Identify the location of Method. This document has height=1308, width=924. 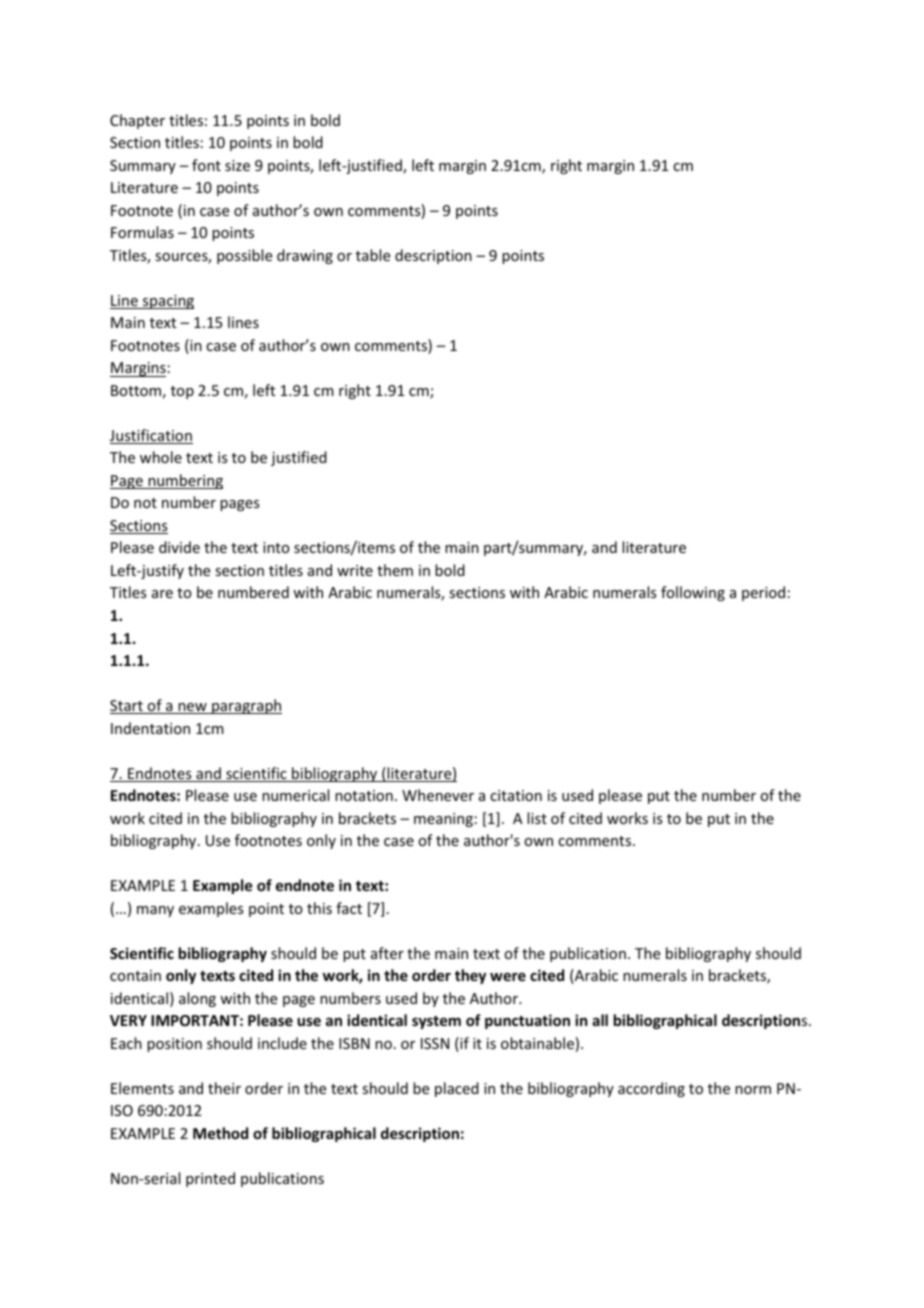
(220, 1133).
